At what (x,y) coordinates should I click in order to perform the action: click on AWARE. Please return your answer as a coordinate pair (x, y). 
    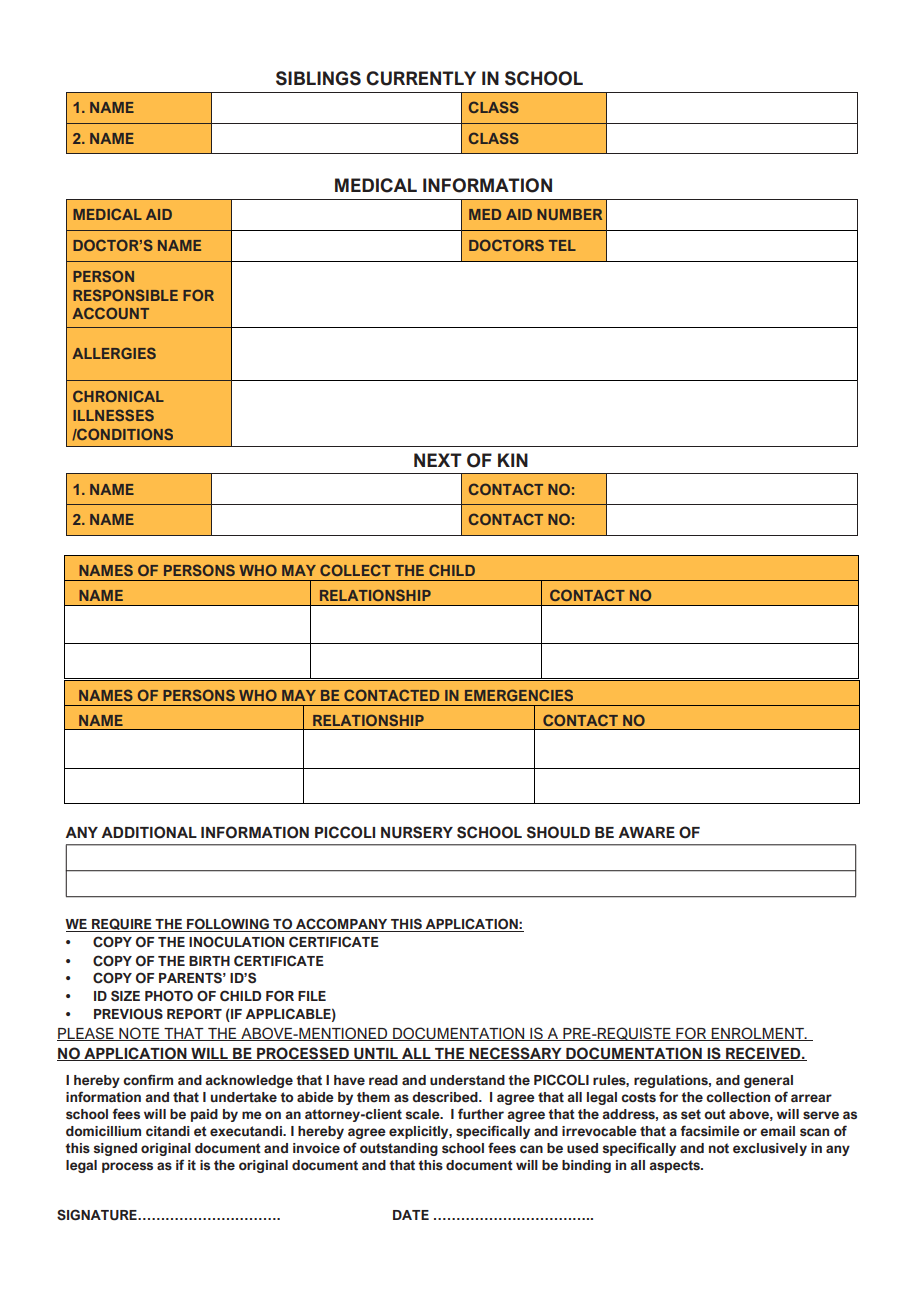
    Looking at the image, I should click on (646, 832).
